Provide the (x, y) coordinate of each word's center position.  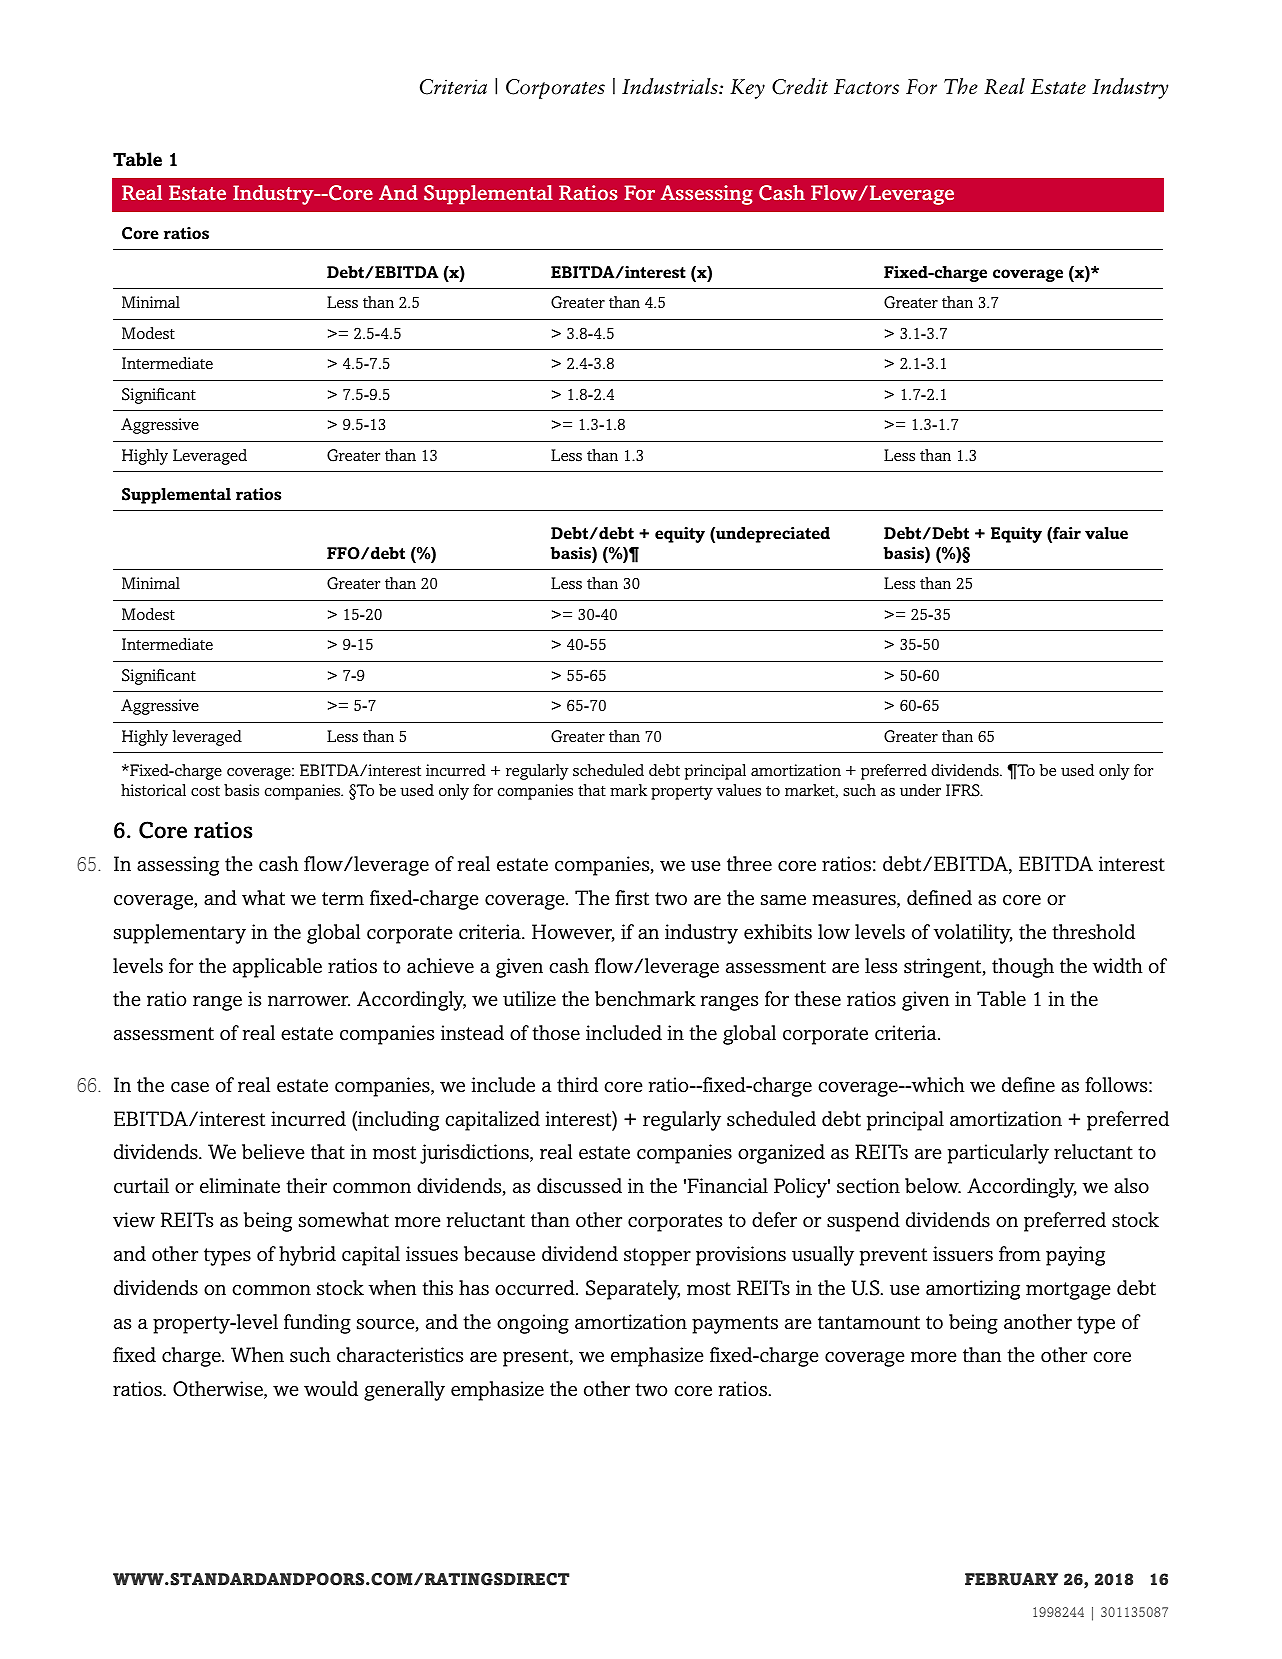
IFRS (964, 790)
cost (205, 791)
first (632, 898)
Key (747, 89)
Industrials (671, 86)
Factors (866, 87)
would (331, 1389)
